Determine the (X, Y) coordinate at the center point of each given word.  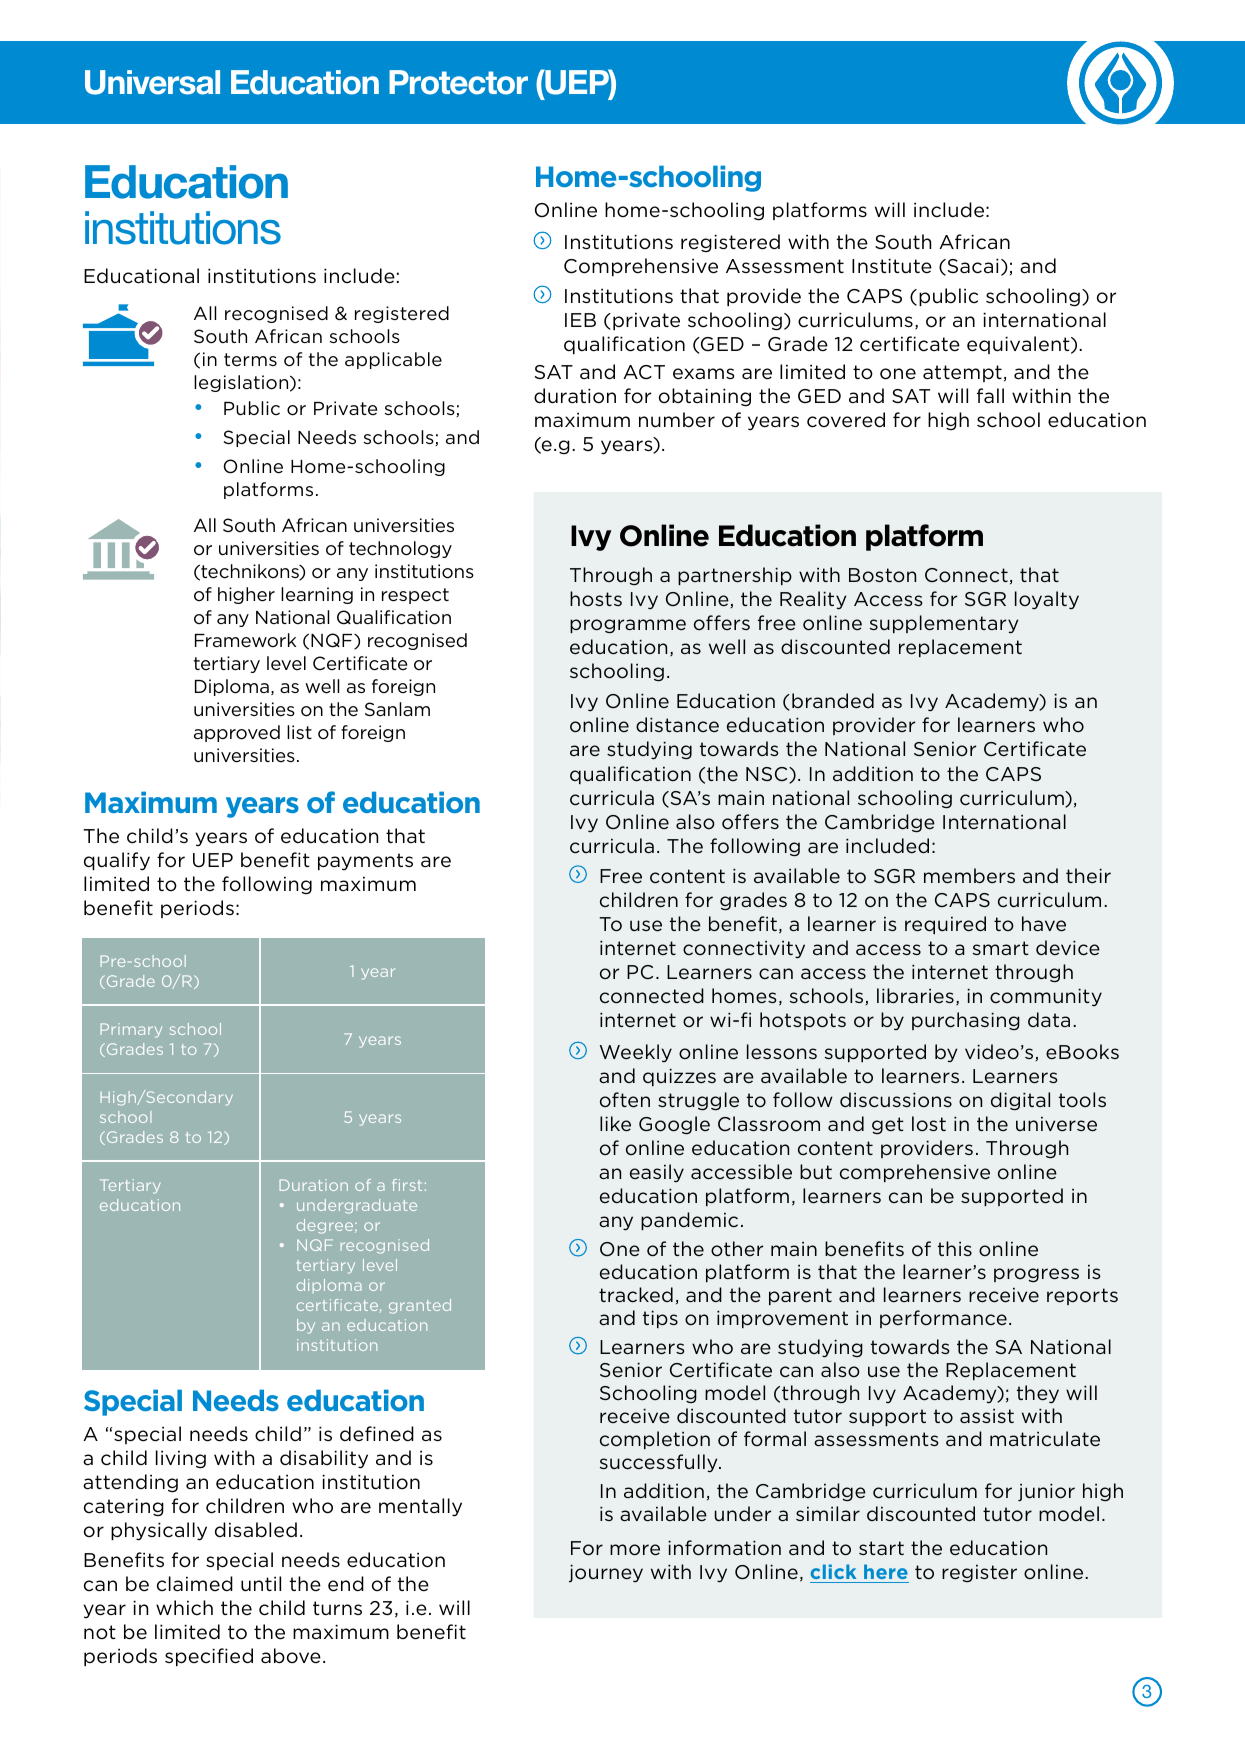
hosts (596, 598)
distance (677, 724)
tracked (636, 1294)
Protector (458, 82)
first (407, 1185)
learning (317, 595)
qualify (117, 861)
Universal (152, 82)
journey (606, 1574)
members (969, 876)
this (955, 1248)
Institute (892, 266)
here (886, 1571)
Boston (882, 575)
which (184, 1608)
